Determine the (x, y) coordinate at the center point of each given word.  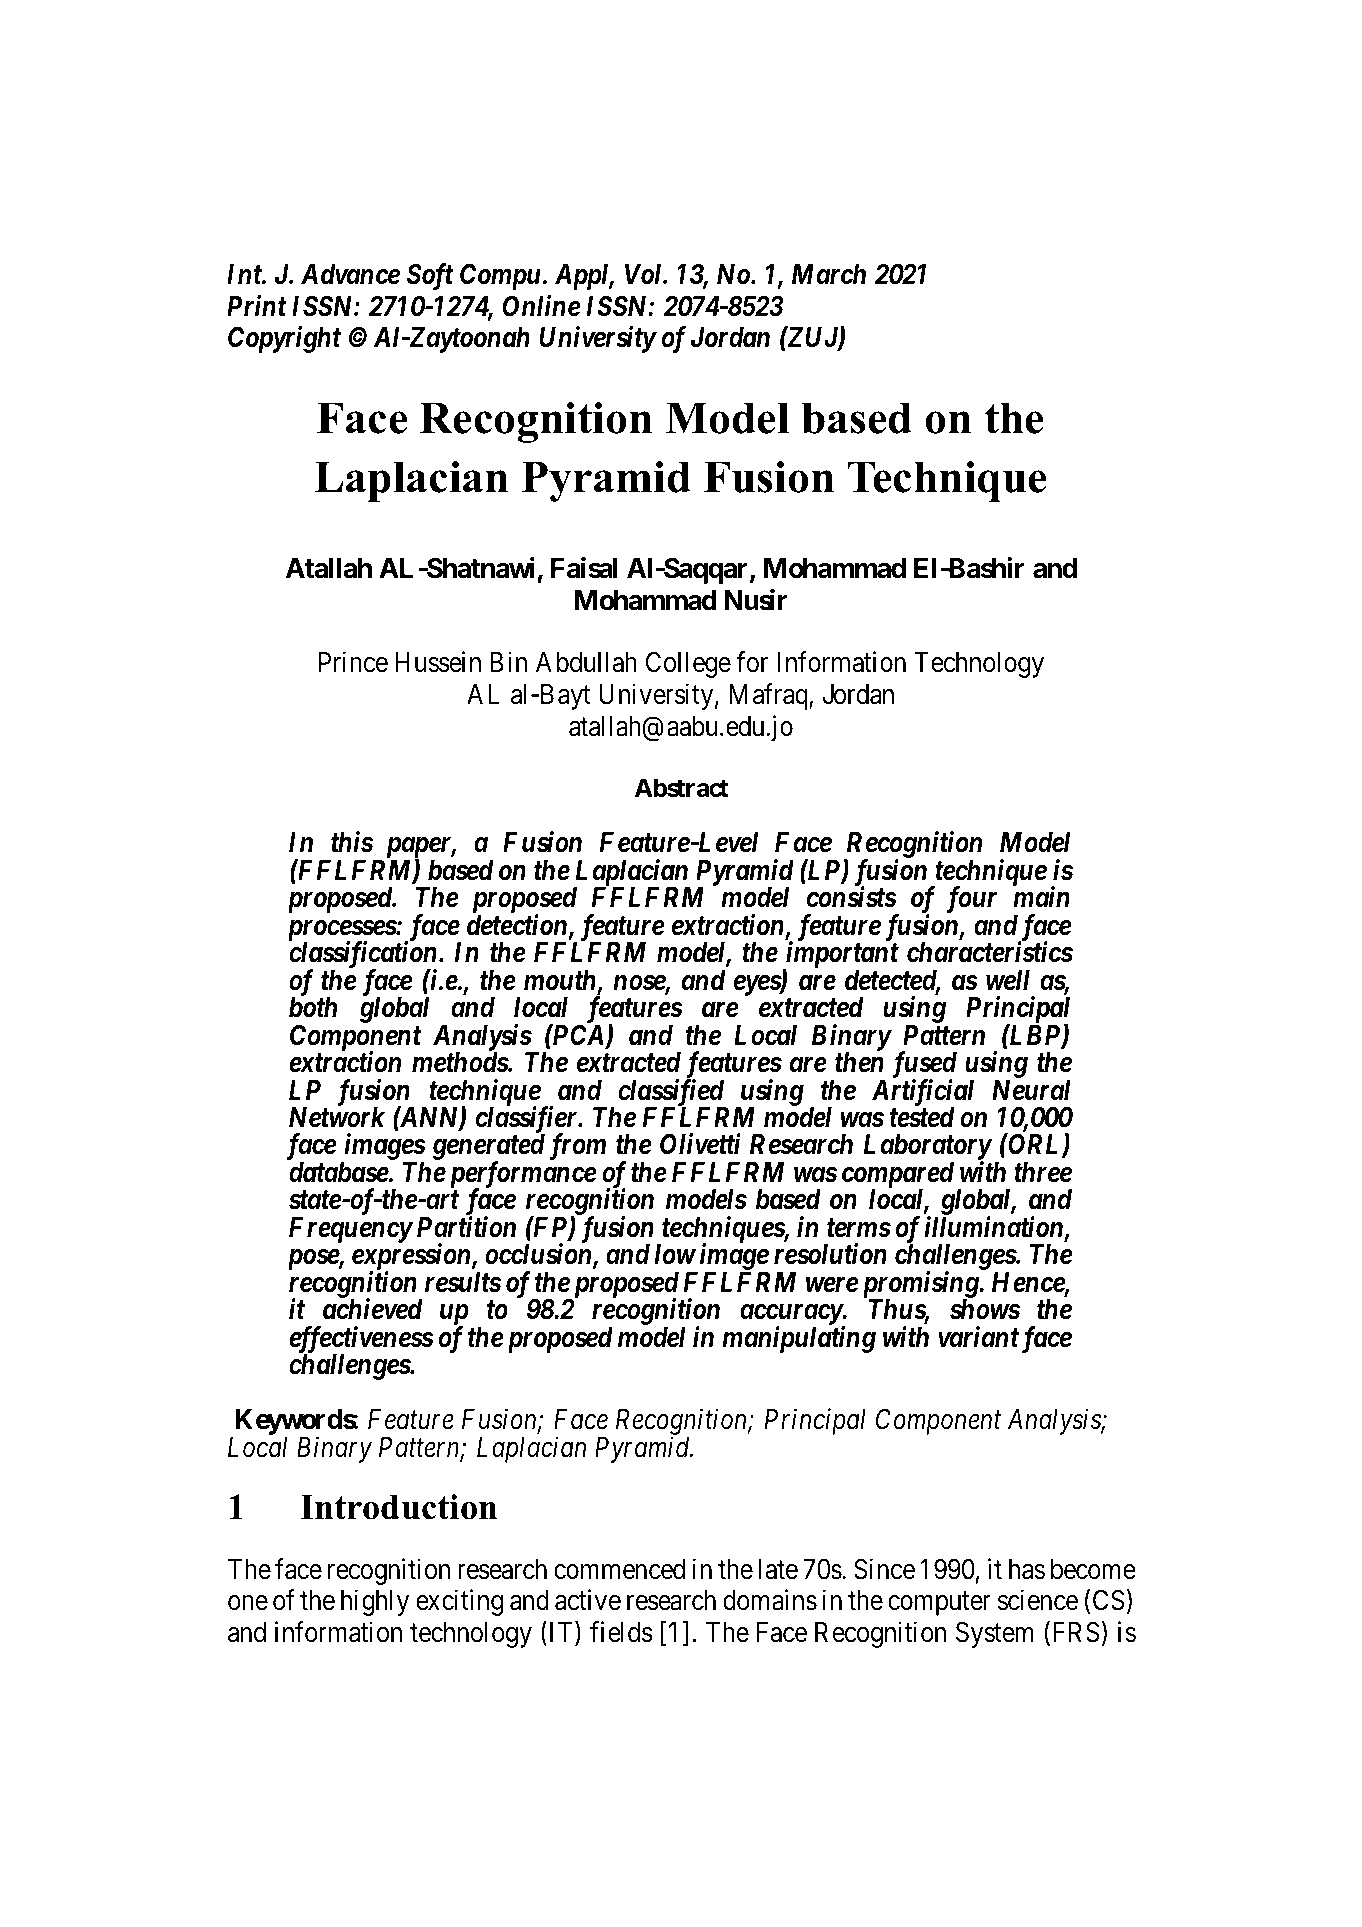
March (829, 274)
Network (337, 1117)
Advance (350, 274)
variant (978, 1336)
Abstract (682, 788)
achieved (373, 1309)
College (688, 665)
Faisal (584, 568)
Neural (1031, 1090)
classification (363, 956)
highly (375, 1602)
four (971, 899)
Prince (353, 662)
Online (542, 306)
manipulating (799, 1339)
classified (672, 1093)
